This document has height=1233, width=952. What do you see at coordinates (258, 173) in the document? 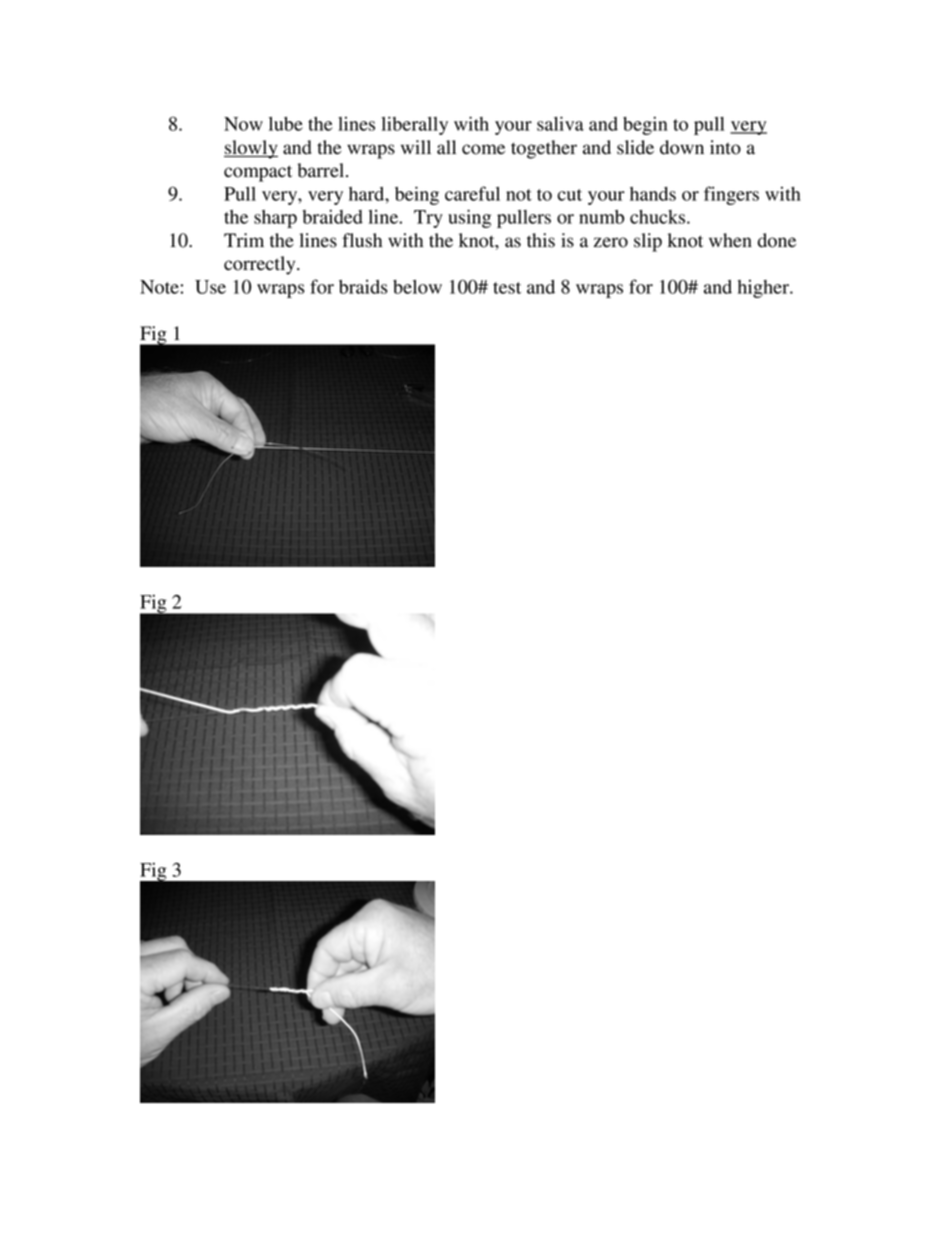
I see `compact` at bounding box center [258, 173].
